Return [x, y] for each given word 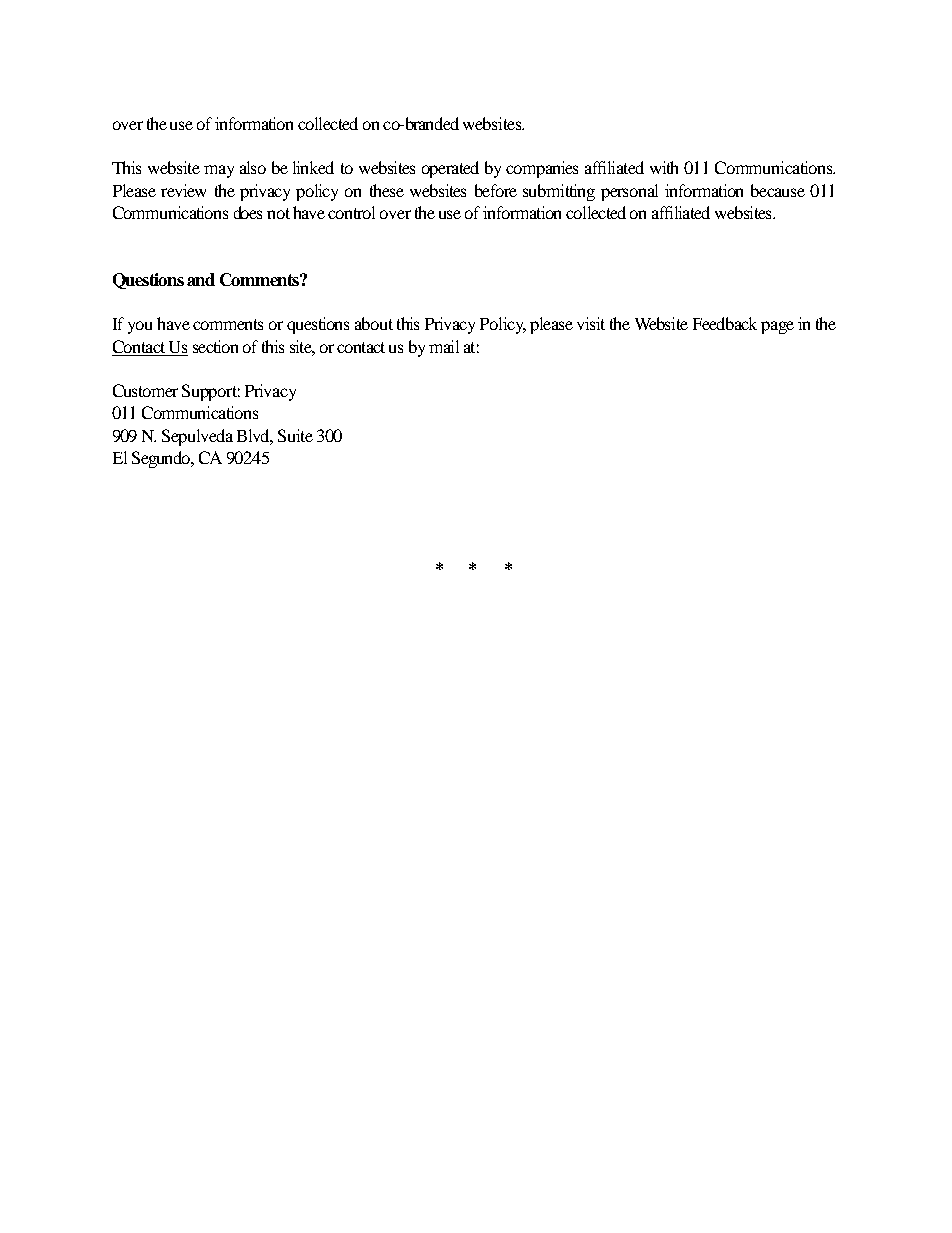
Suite [295, 435]
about [374, 323]
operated [450, 169]
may [219, 171]
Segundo [163, 459]
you [140, 327]
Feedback [725, 323]
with [664, 167]
